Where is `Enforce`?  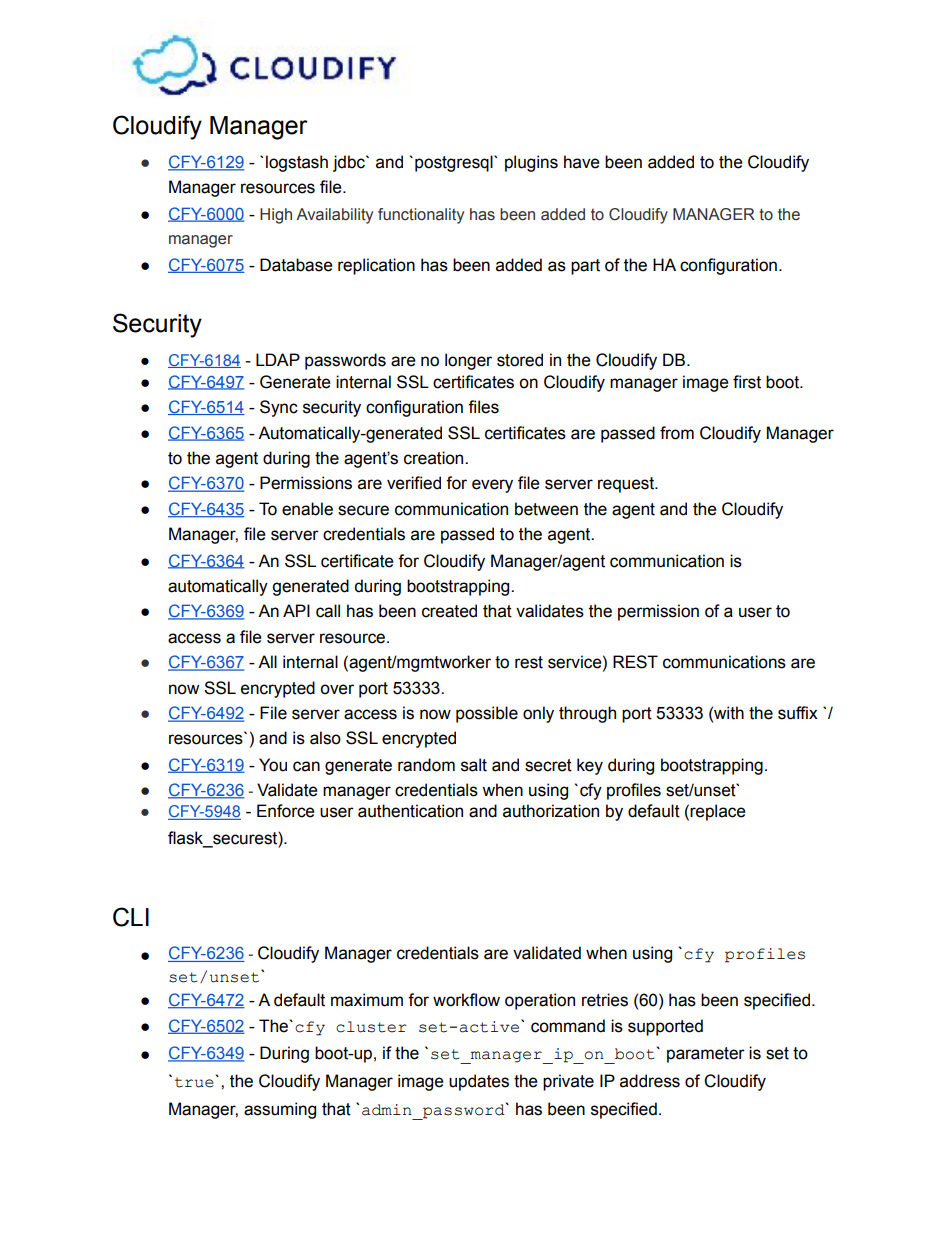
Enforce is located at coordinates (286, 811).
